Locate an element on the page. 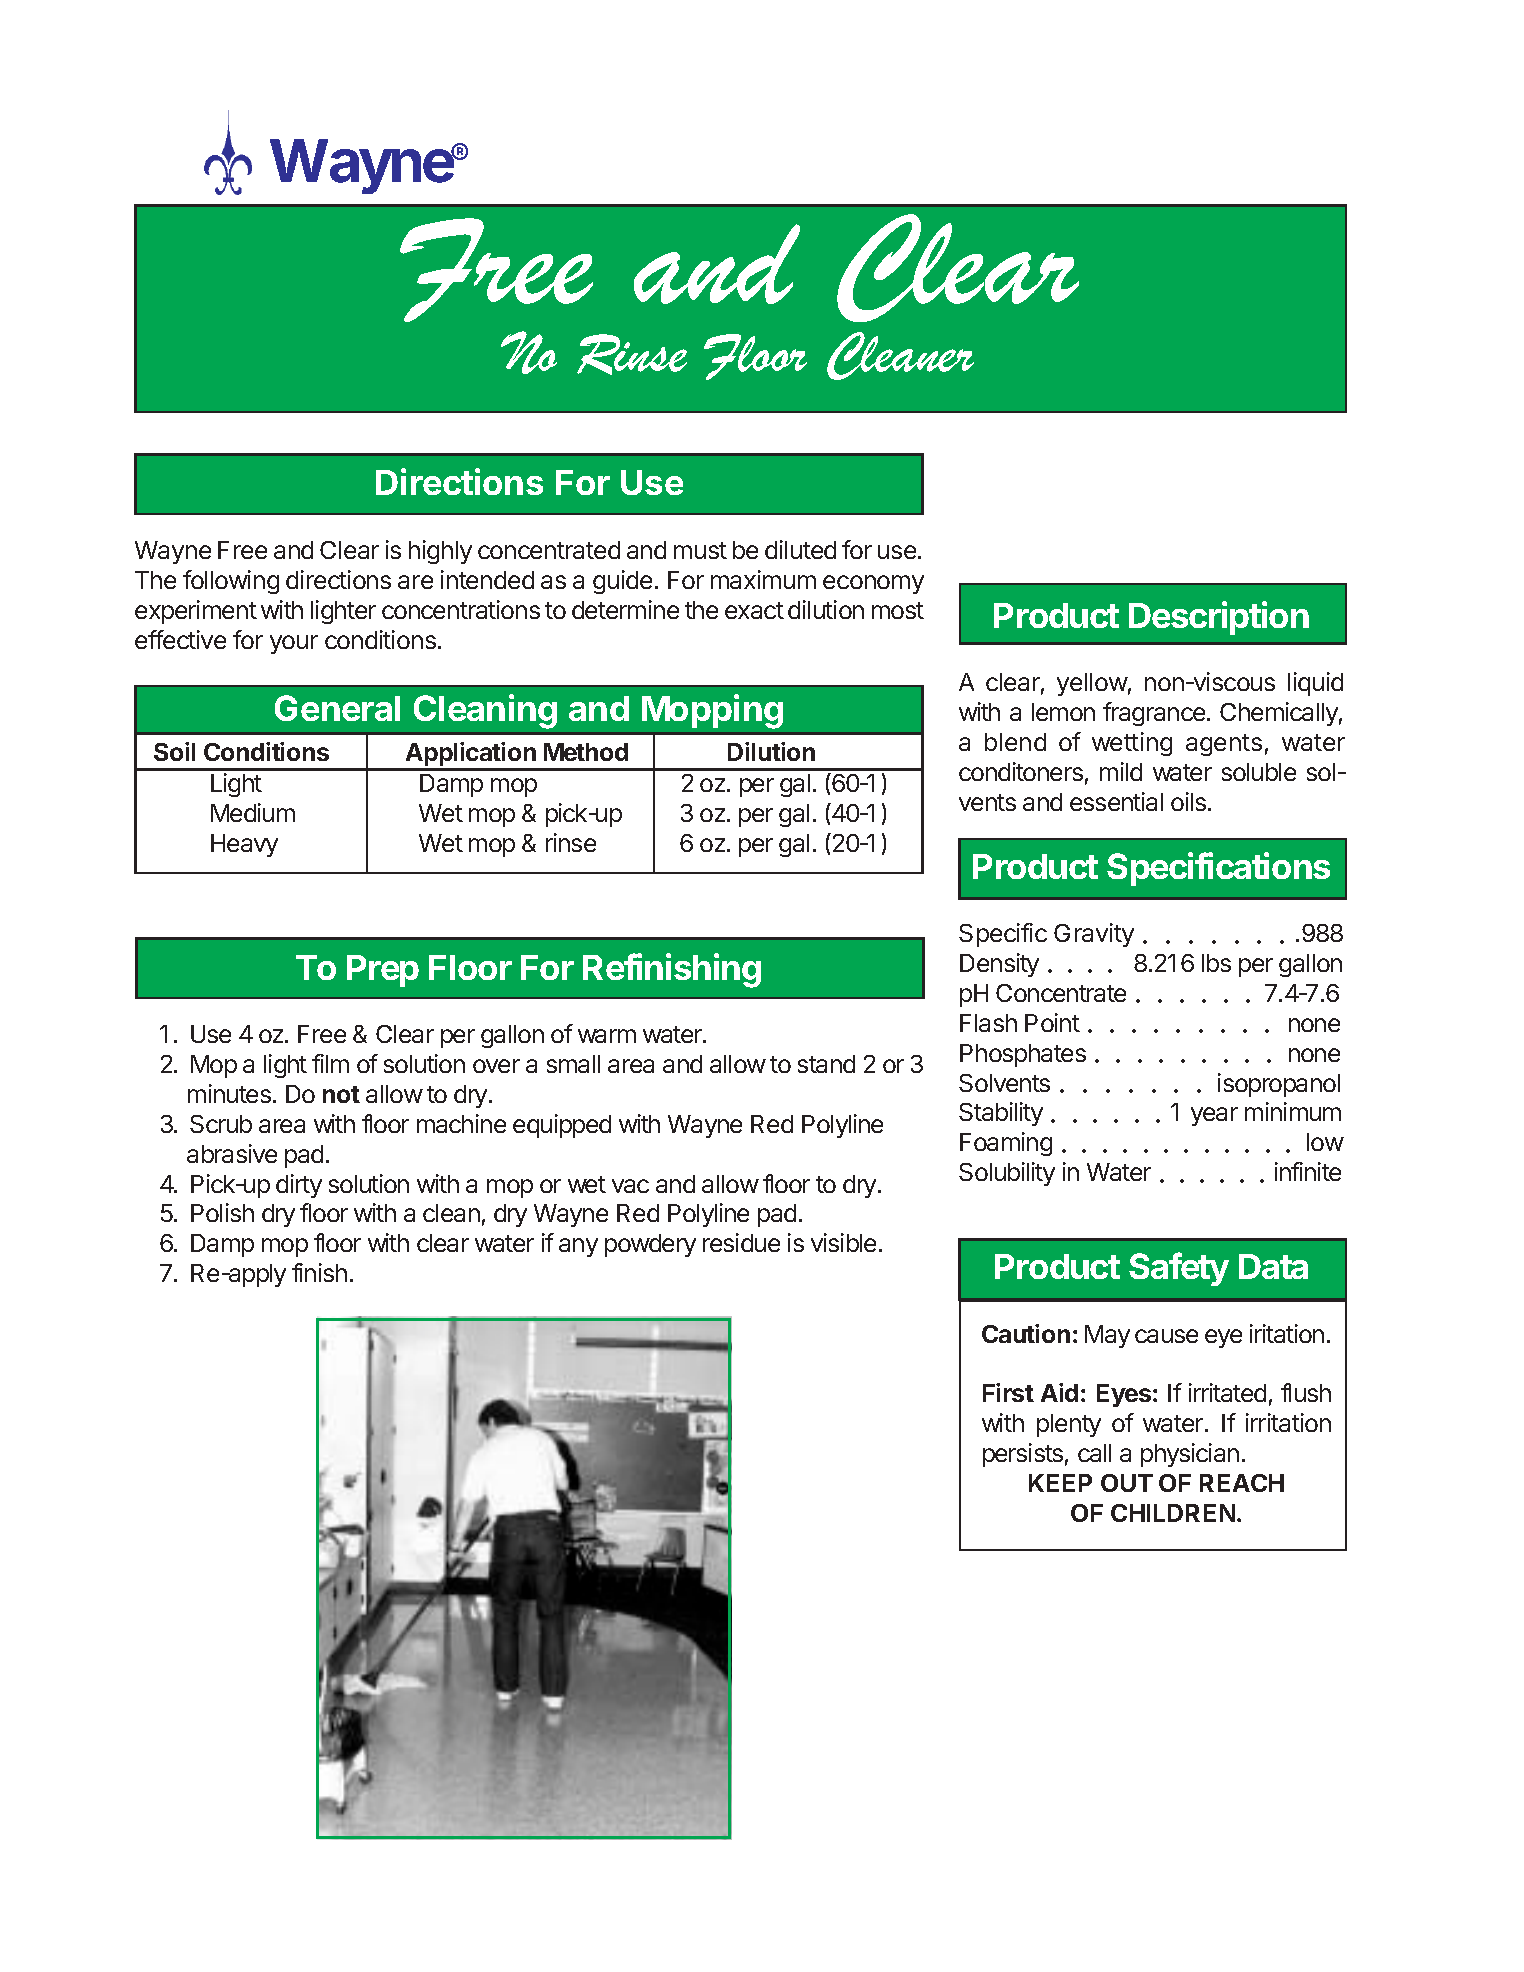 This page has width=1524, height=1972. cause is located at coordinates (1166, 1336).
